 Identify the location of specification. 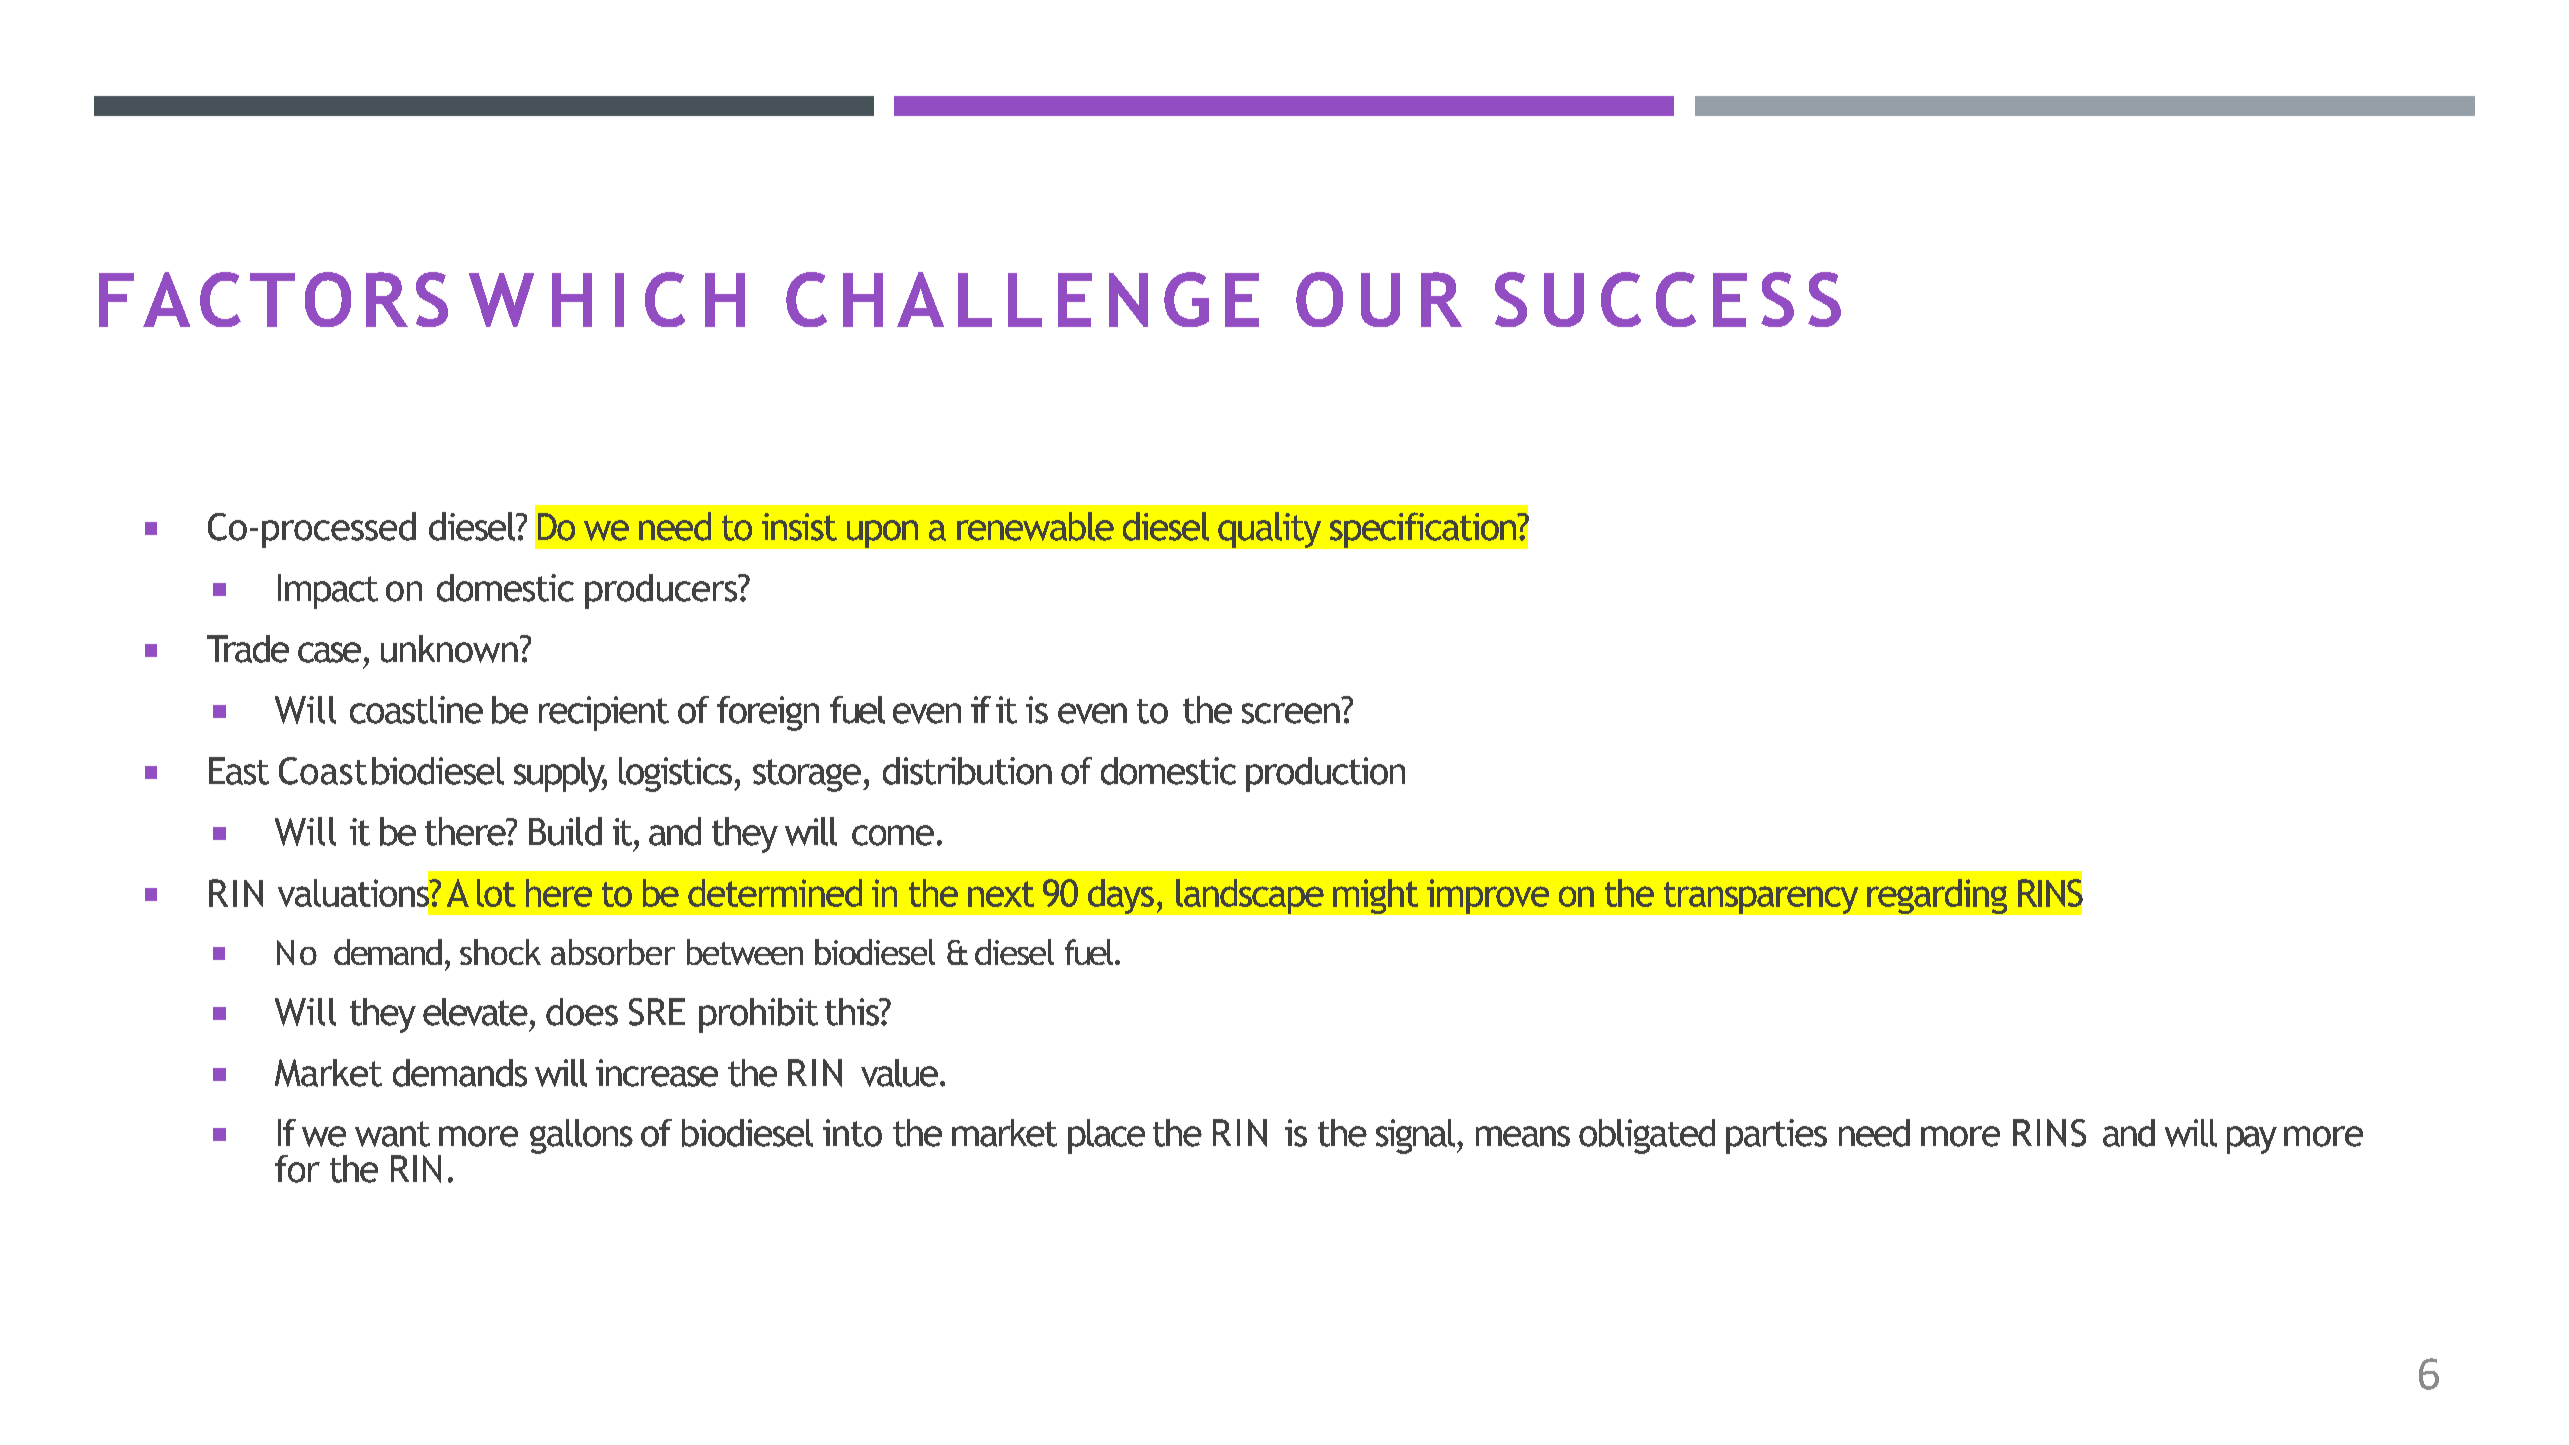
(1424, 530).
